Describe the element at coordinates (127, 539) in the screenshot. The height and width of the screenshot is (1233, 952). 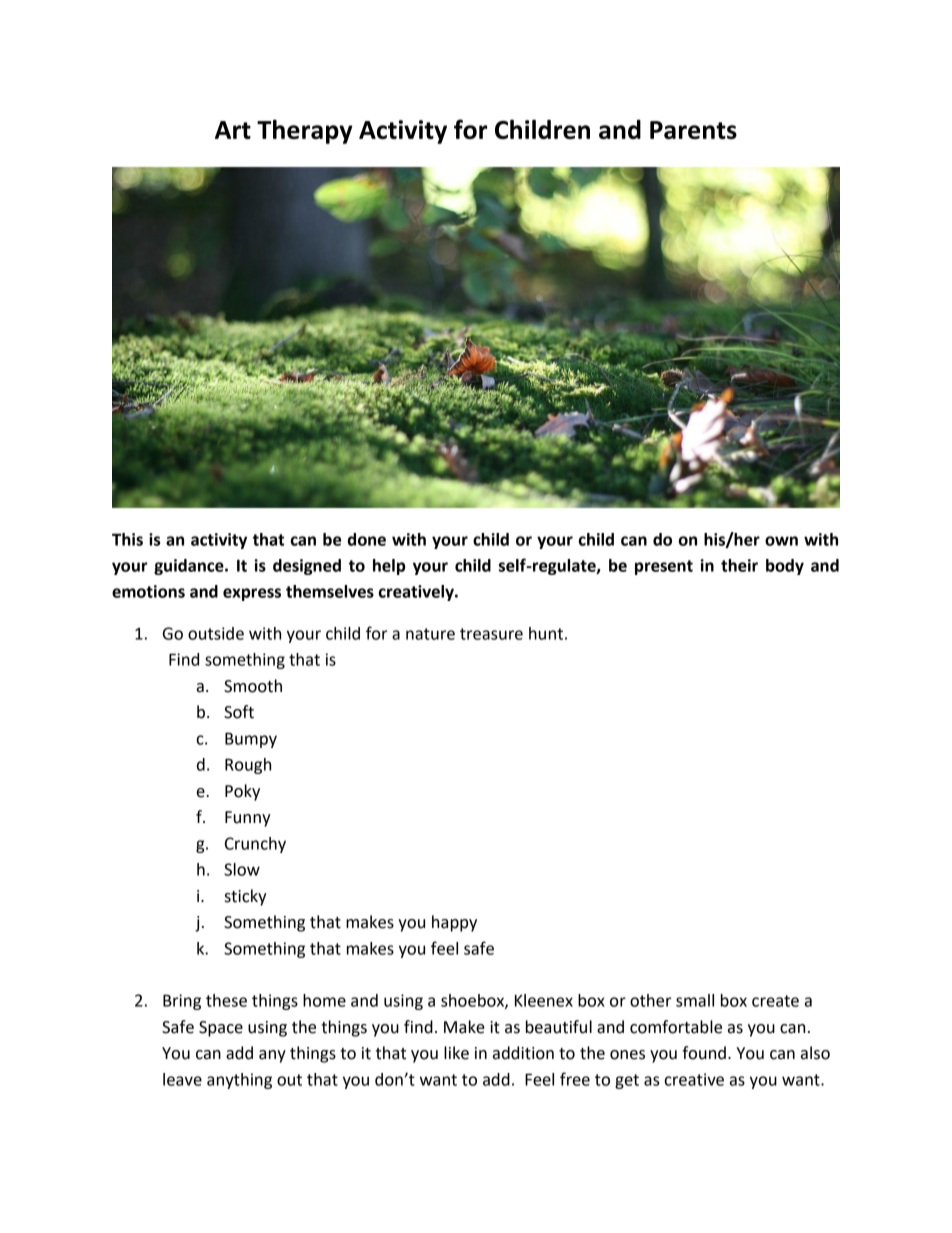
I see `This` at that location.
